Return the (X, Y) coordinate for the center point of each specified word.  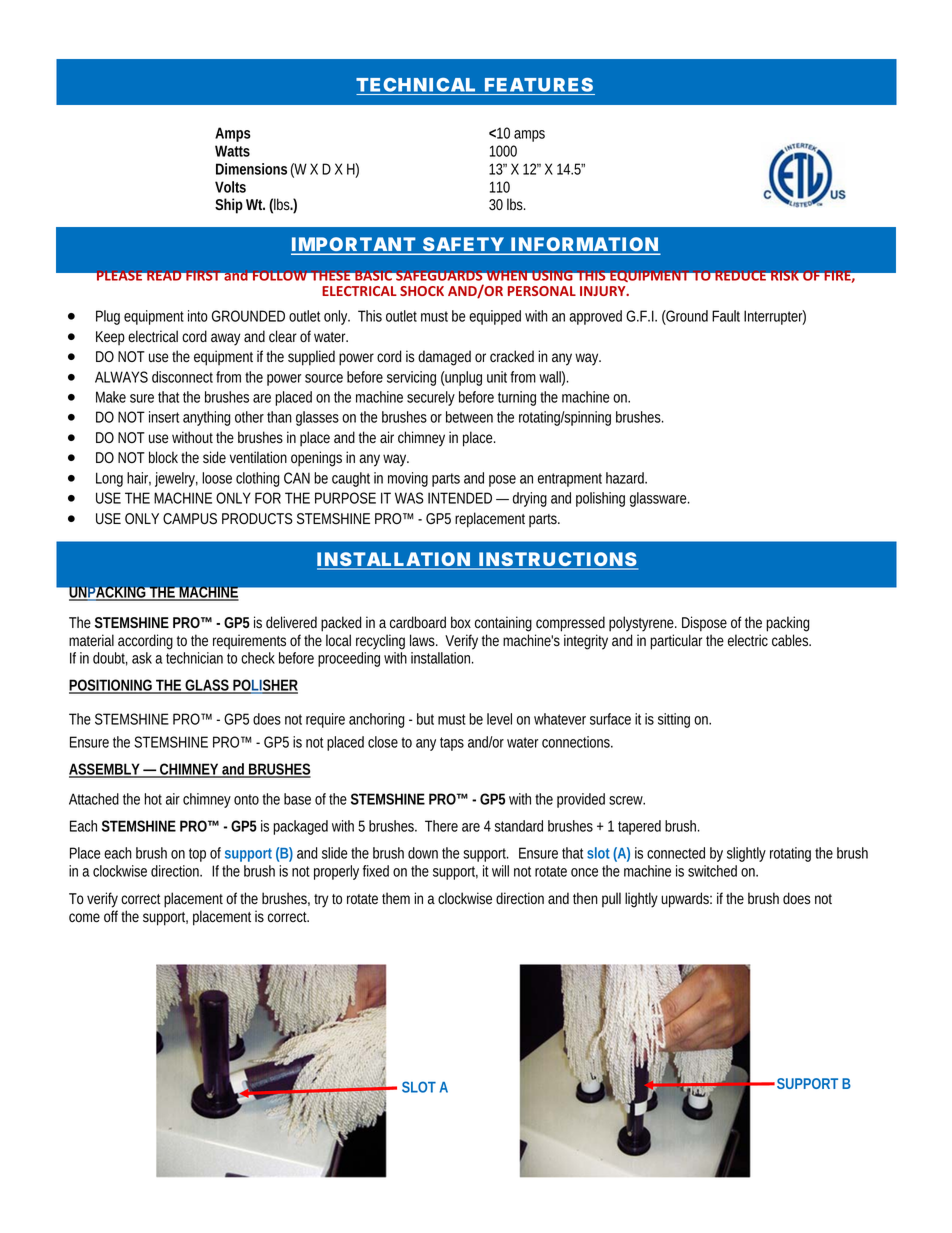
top (197, 855)
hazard (626, 478)
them (396, 898)
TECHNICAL (415, 85)
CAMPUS (190, 519)
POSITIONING (112, 686)
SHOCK (422, 291)
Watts (232, 151)
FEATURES (539, 85)
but (425, 719)
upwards (686, 900)
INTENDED (460, 498)
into (198, 316)
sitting (674, 720)
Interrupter (775, 317)
